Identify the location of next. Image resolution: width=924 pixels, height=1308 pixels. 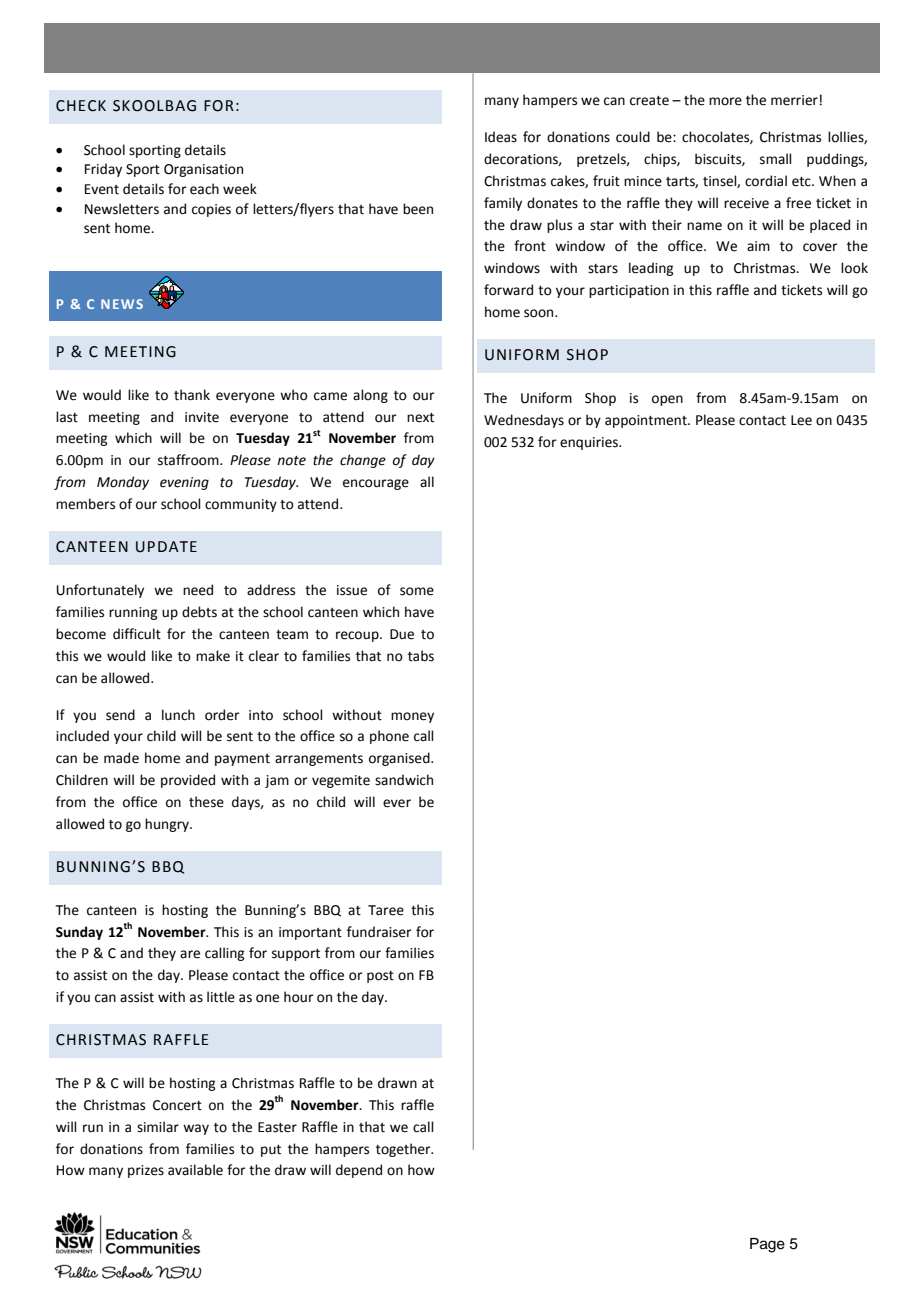
(420, 418).
